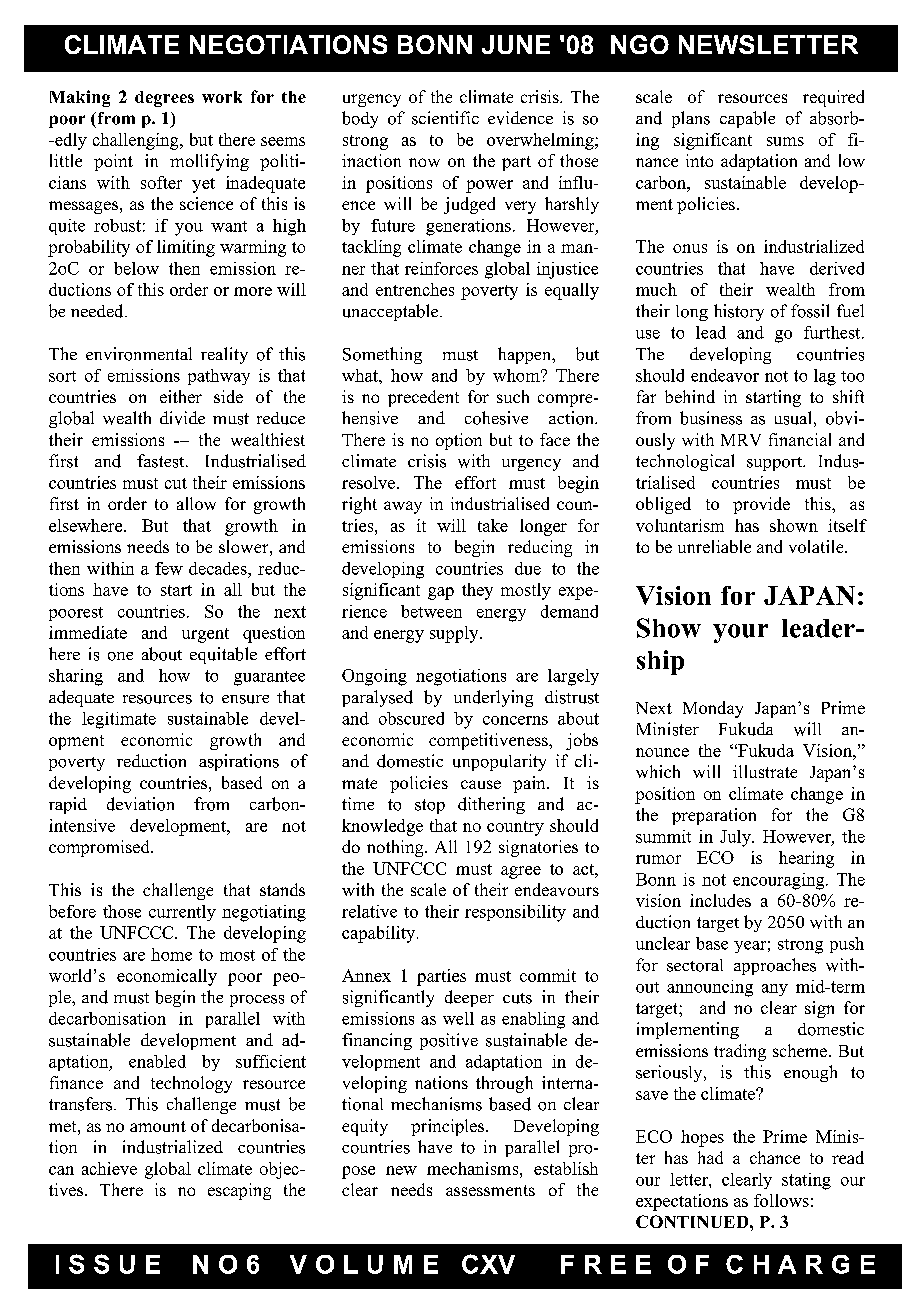 The image size is (924, 1308). What do you see at coordinates (164, 99) in the screenshot?
I see `degrees` at bounding box center [164, 99].
